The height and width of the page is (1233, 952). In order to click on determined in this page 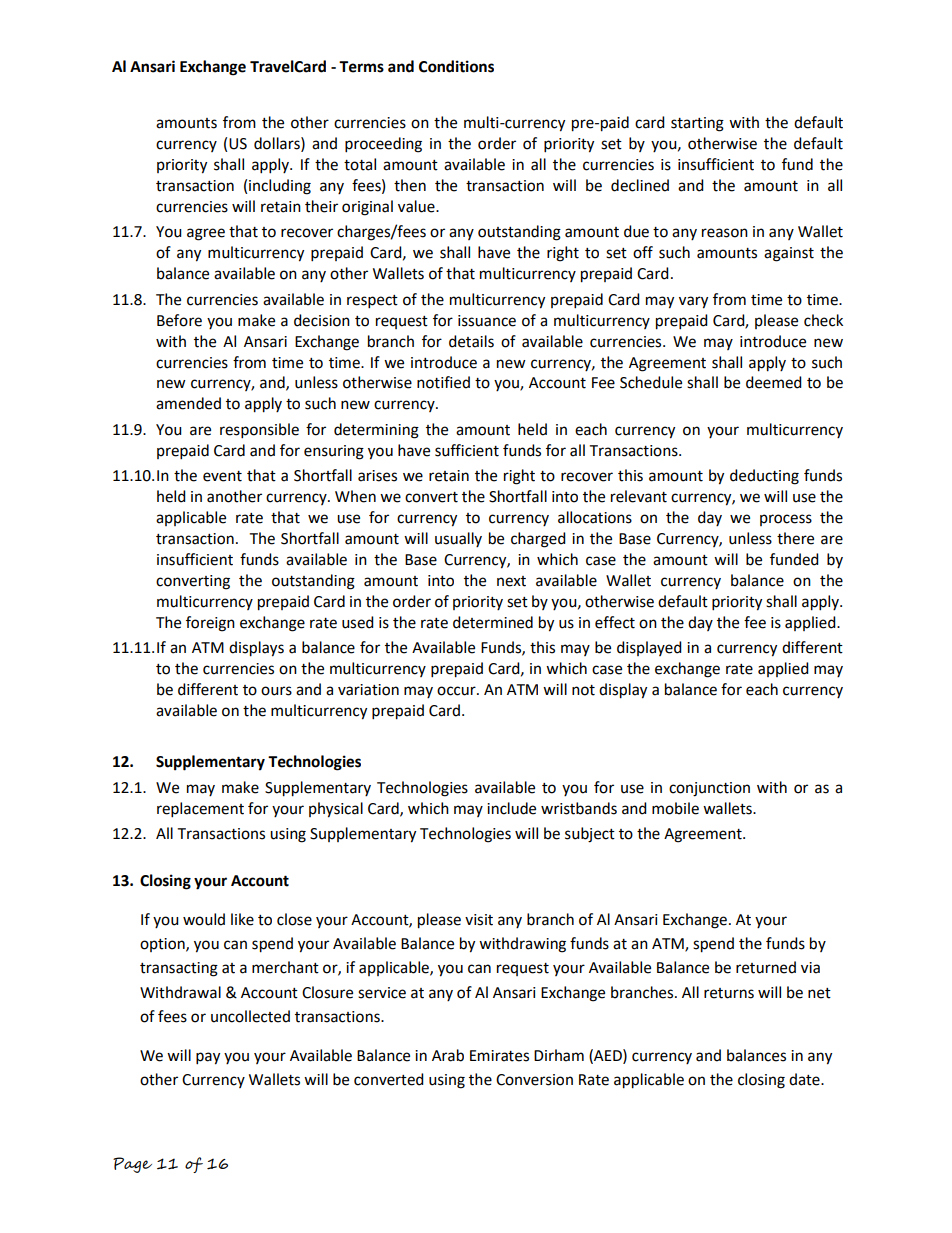, I will do `click(493, 622)`.
